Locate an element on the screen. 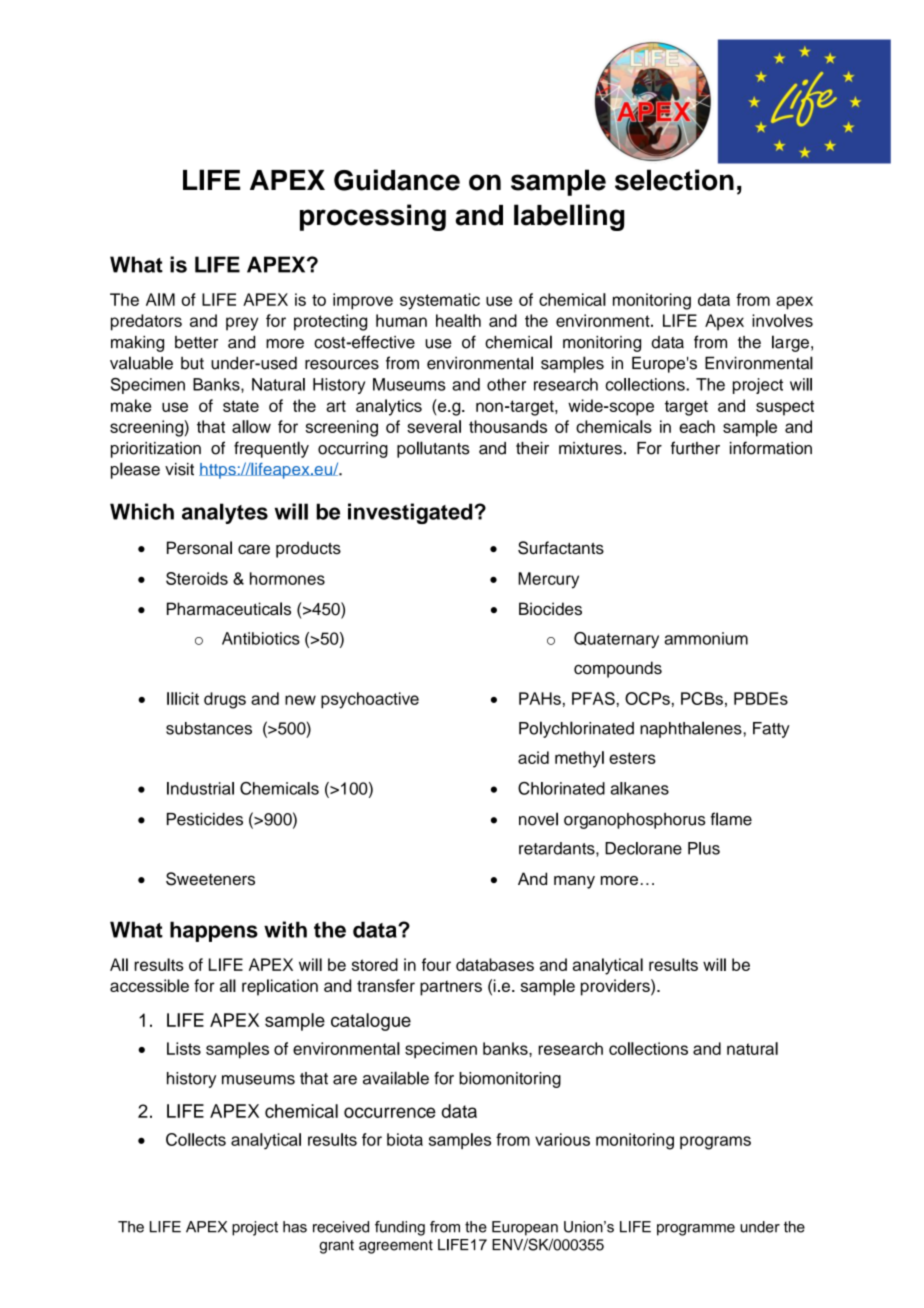 The height and width of the screenshot is (1308, 924). Guidance is located at coordinates (397, 180).
